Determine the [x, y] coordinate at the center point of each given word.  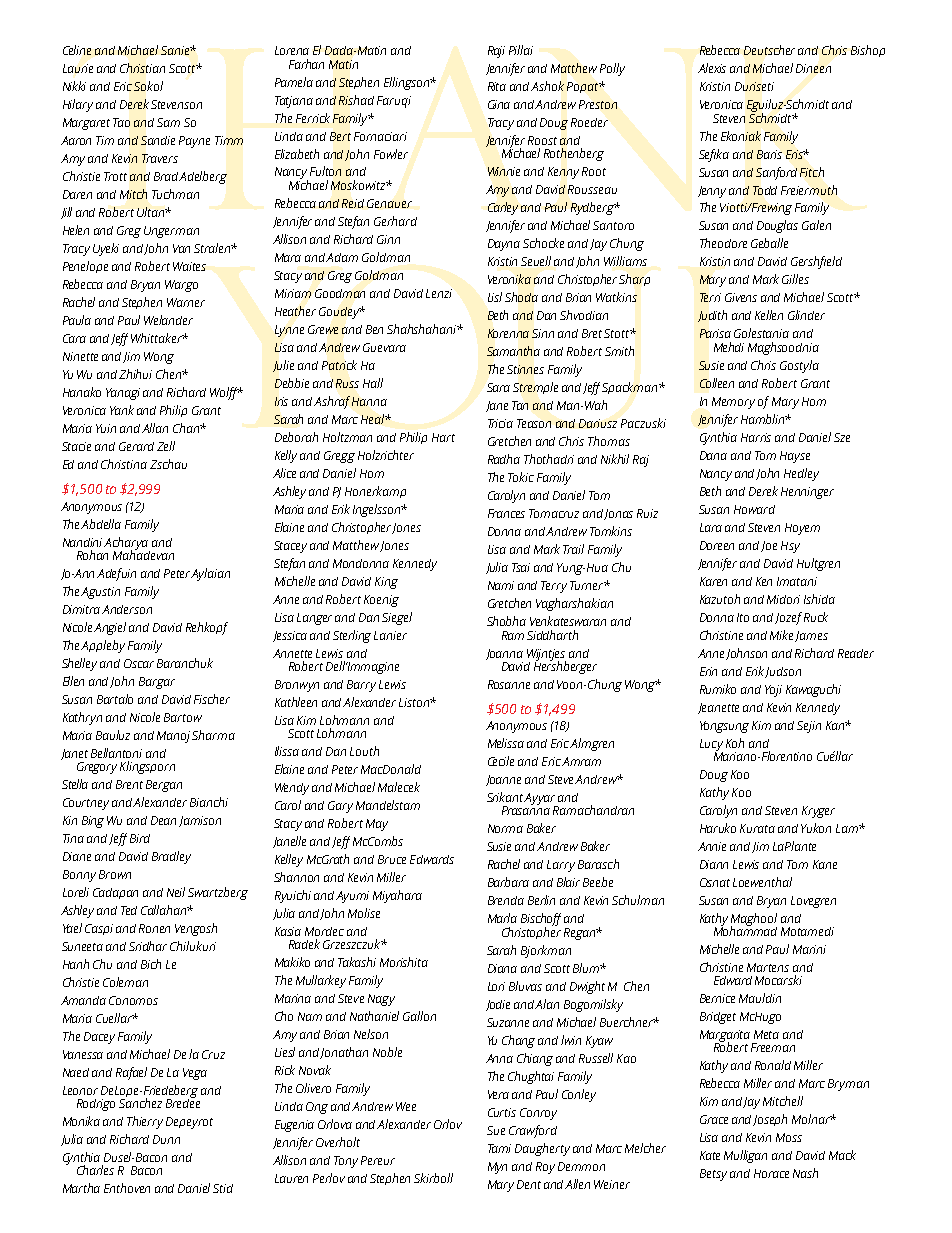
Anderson [127, 609]
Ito [743, 617]
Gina [499, 104]
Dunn [166, 1139]
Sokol [148, 86]
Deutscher [769, 50]
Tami [499, 1148]
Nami [501, 585]
